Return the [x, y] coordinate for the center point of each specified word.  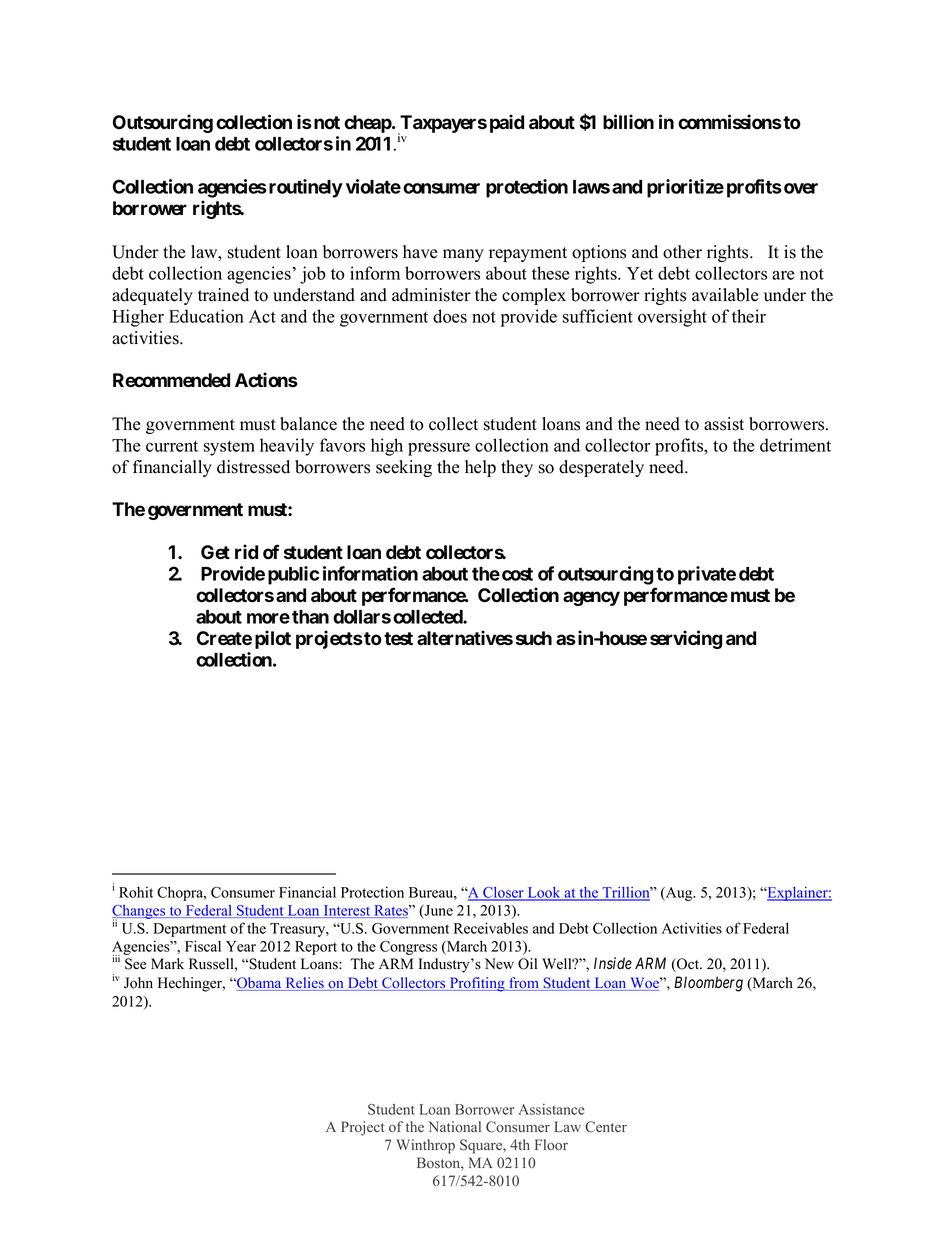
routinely [306, 188]
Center [606, 1127]
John [138, 983]
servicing [686, 639]
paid [507, 123]
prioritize [685, 188]
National [454, 1127]
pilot [273, 639]
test [398, 639]
